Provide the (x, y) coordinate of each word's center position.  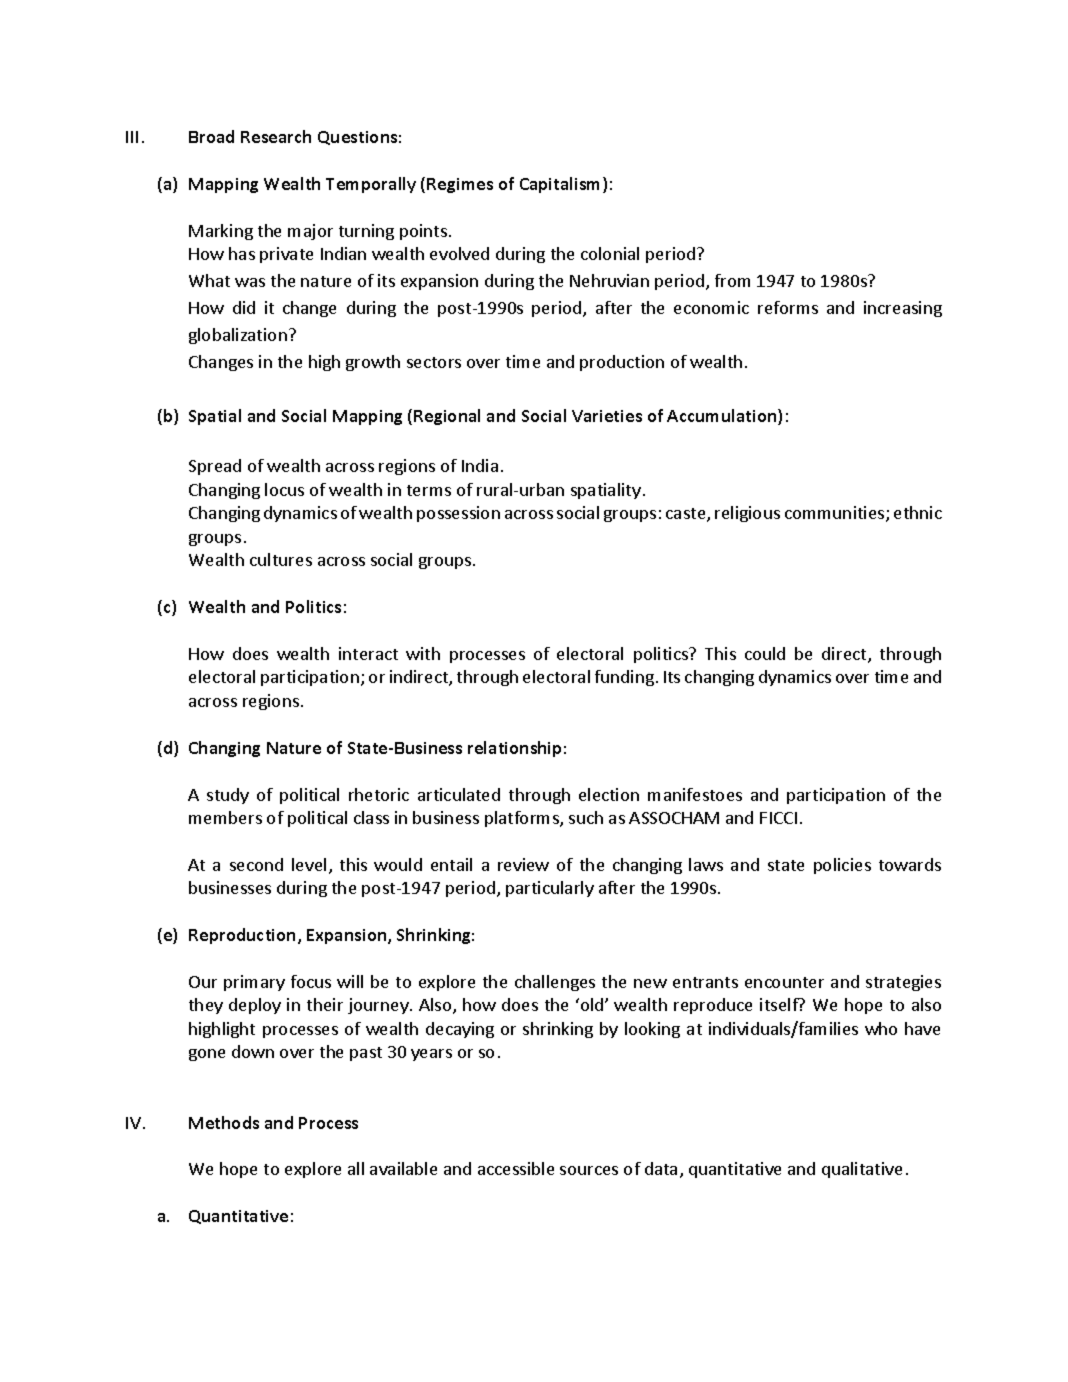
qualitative (862, 1170)
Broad (211, 136)
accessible (516, 1168)
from (732, 280)
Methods (224, 1122)
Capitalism (562, 185)
